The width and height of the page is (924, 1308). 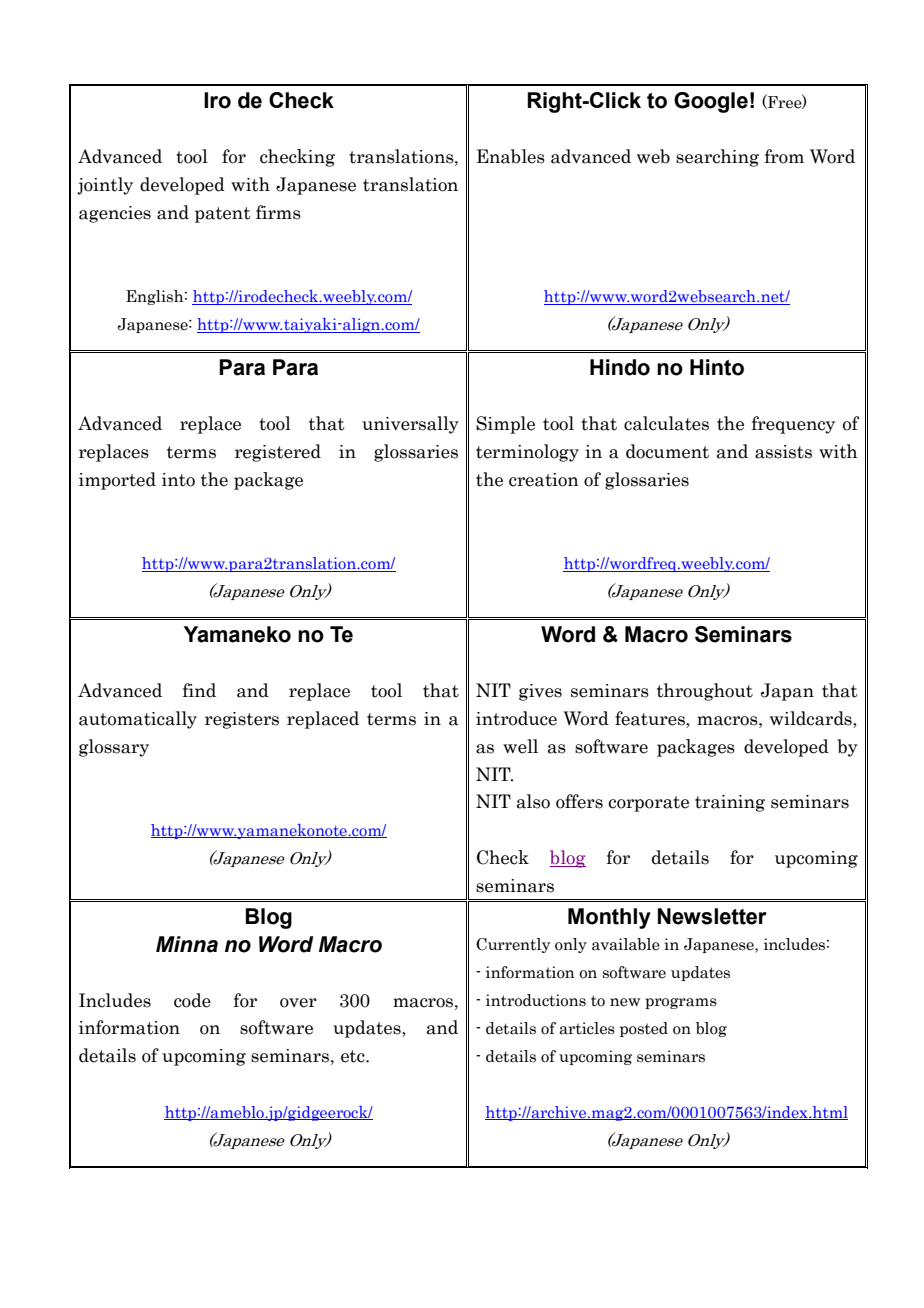 I want to click on searching, so click(x=717, y=158).
